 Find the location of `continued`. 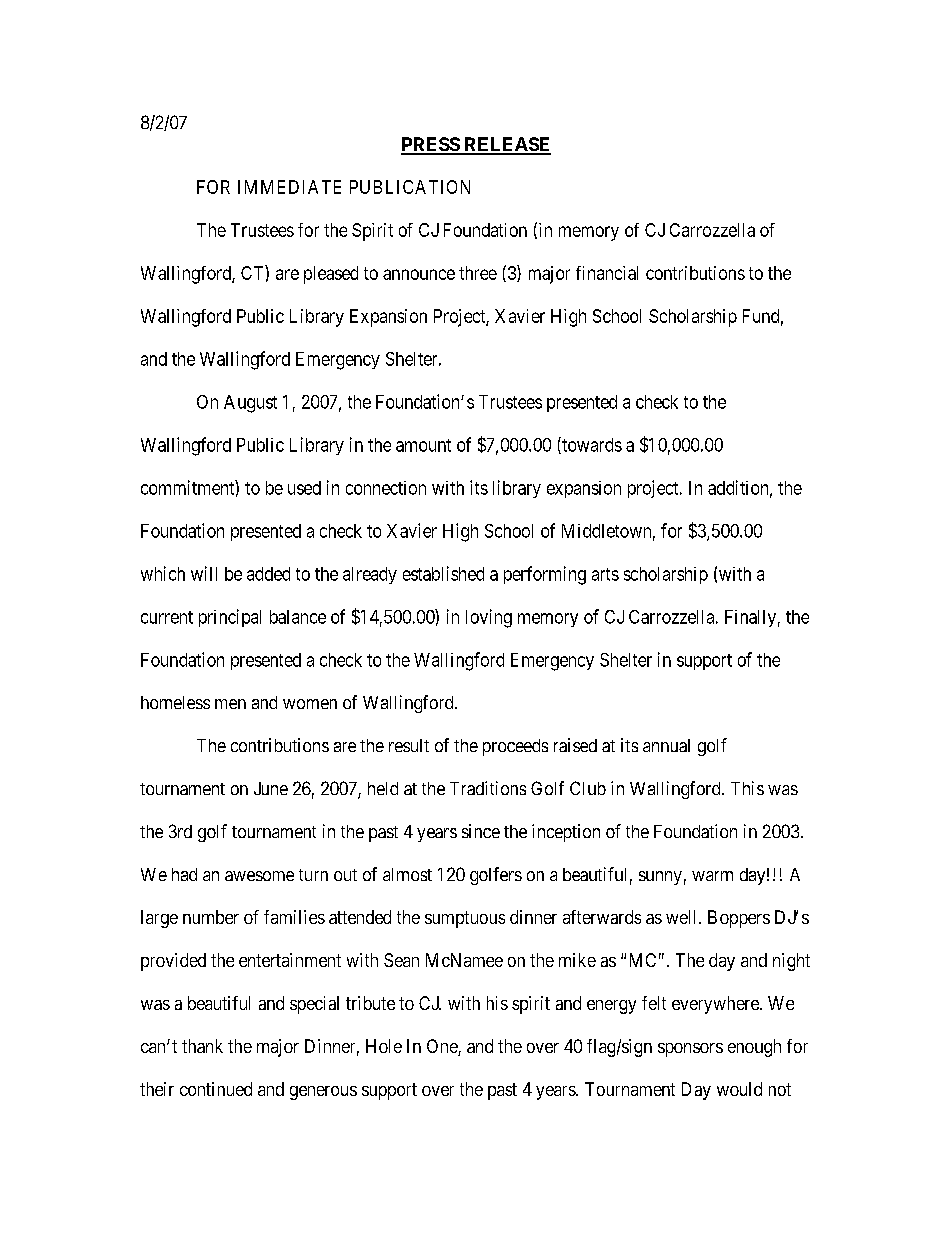

continued is located at coordinates (216, 1089).
